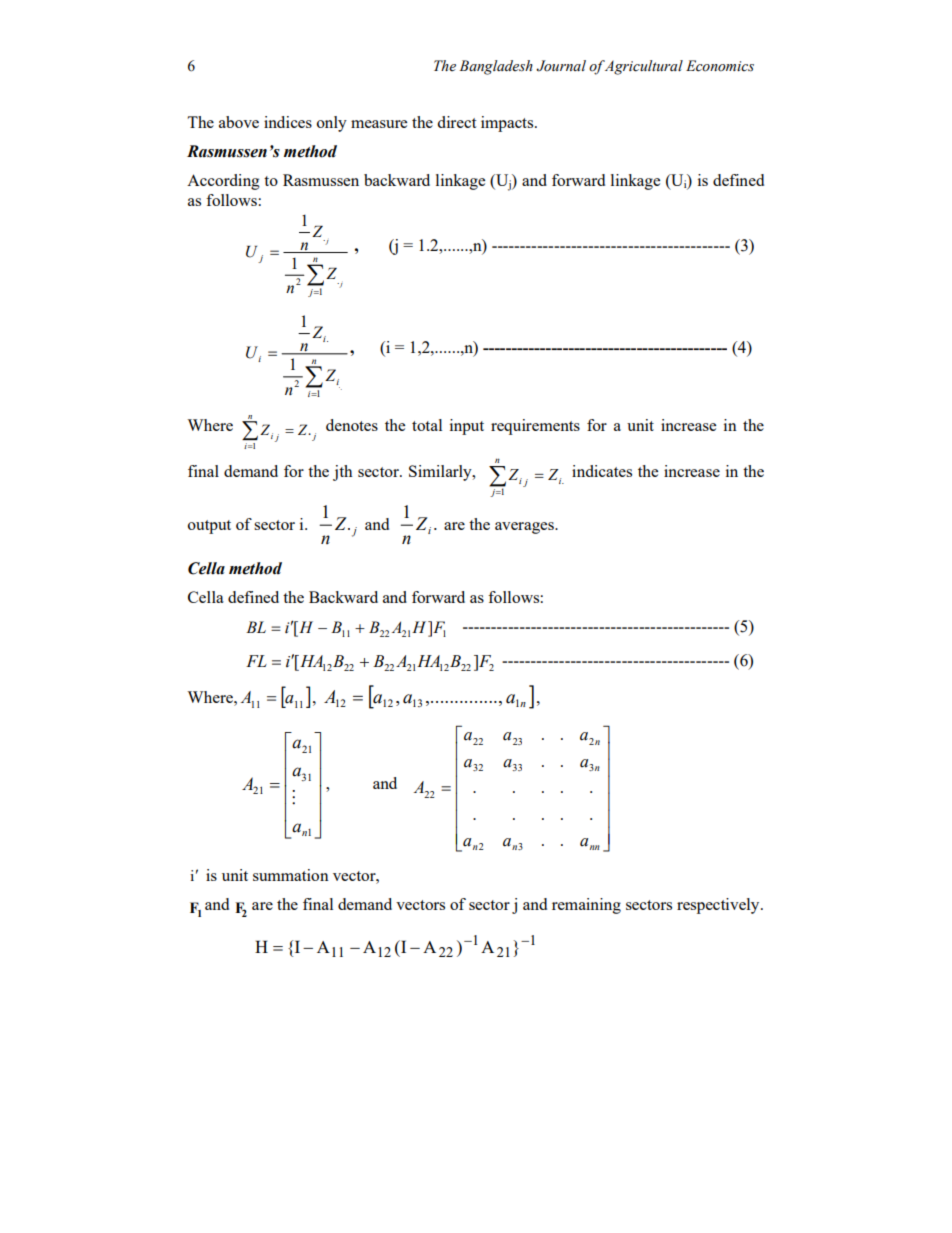 Image resolution: width=952 pixels, height=1233 pixels. What do you see at coordinates (602, 471) in the screenshot?
I see `indicates` at bounding box center [602, 471].
